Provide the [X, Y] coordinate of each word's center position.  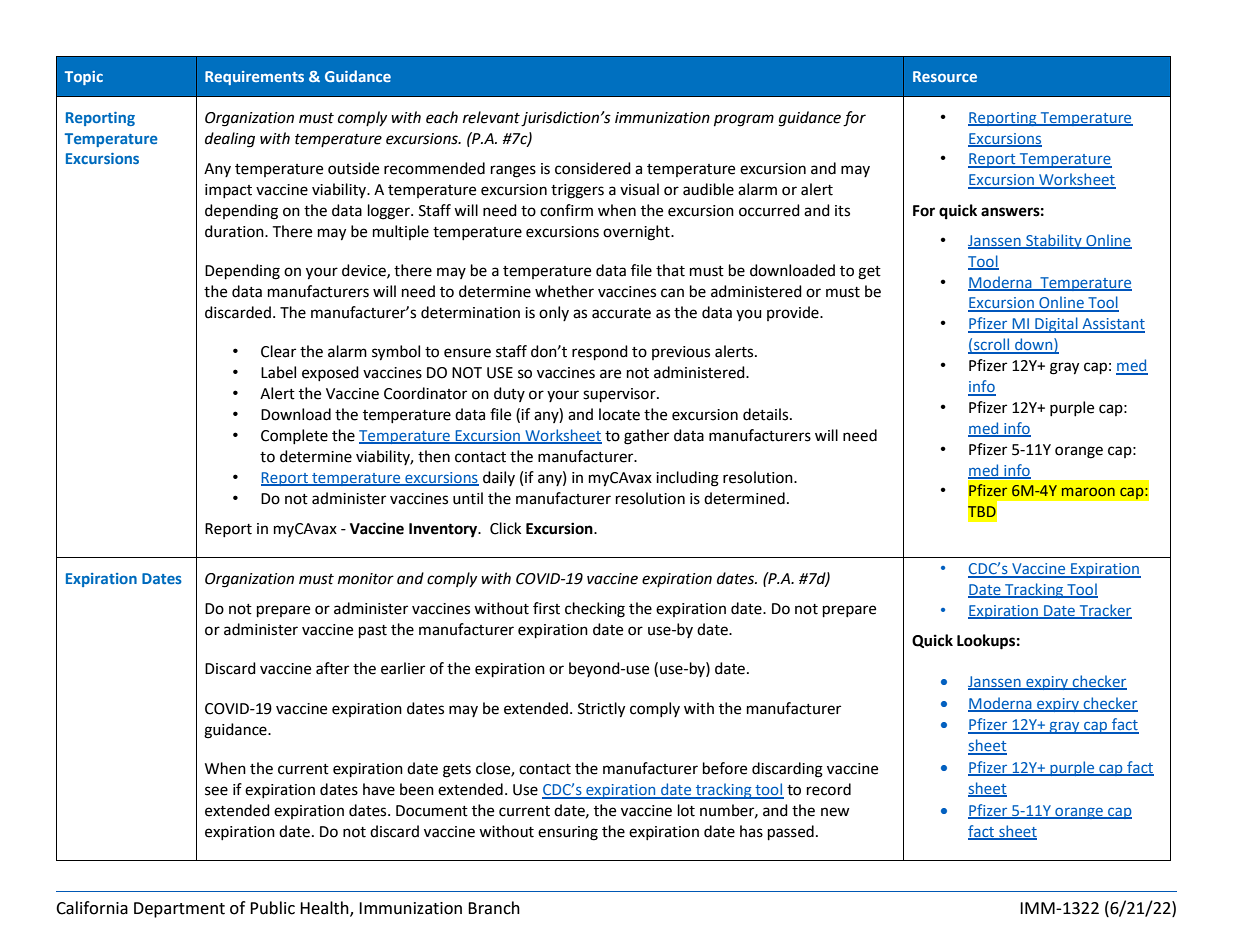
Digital [1056, 325]
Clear [278, 351]
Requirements [254, 78]
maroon [1088, 491]
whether [564, 291]
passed [791, 833]
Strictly [601, 710]
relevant [491, 117]
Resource [945, 76]
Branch [494, 908]
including [687, 479]
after [332, 668]
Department [179, 910]
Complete [294, 436]
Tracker [1104, 611]
